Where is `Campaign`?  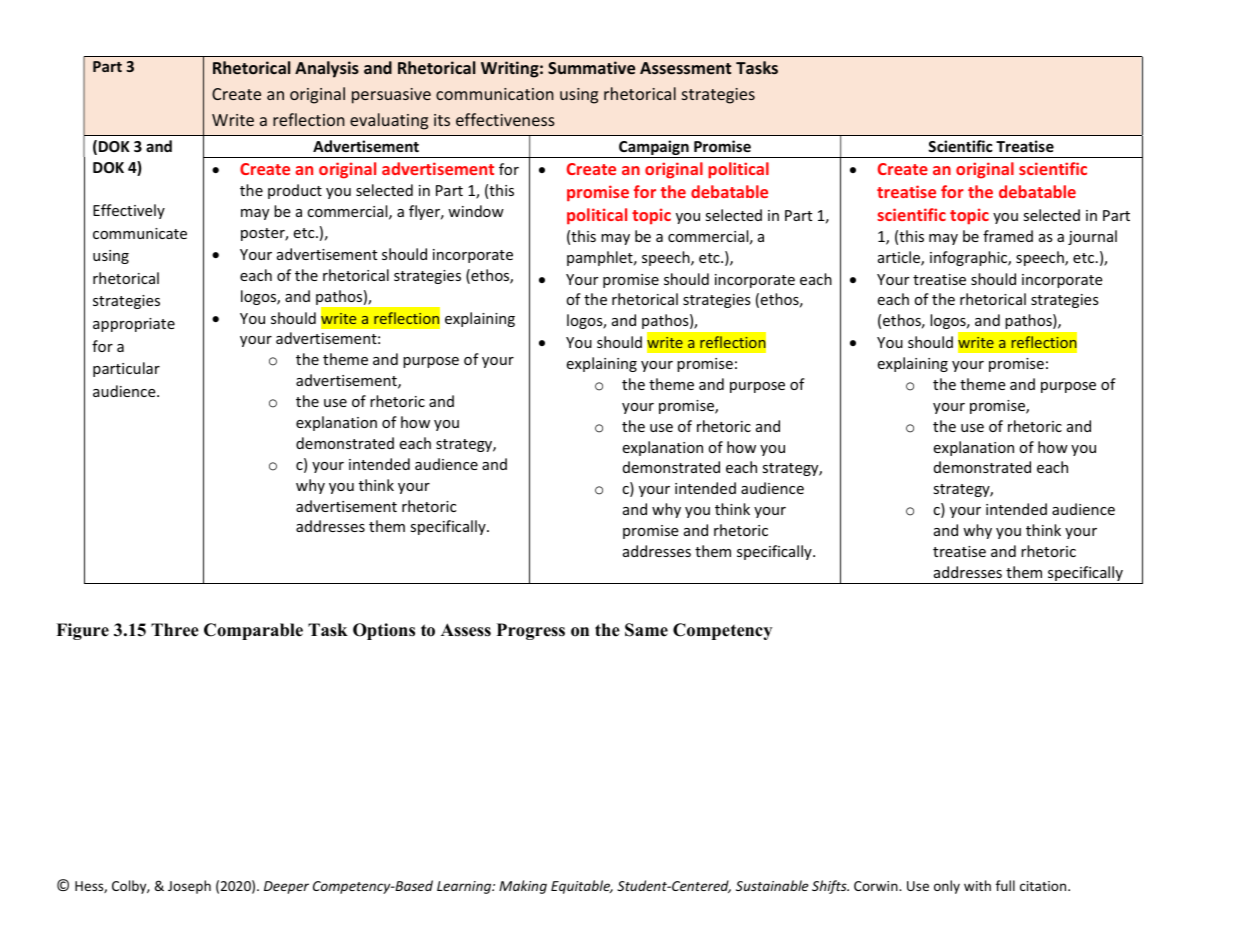 Campaign is located at coordinates (654, 149).
